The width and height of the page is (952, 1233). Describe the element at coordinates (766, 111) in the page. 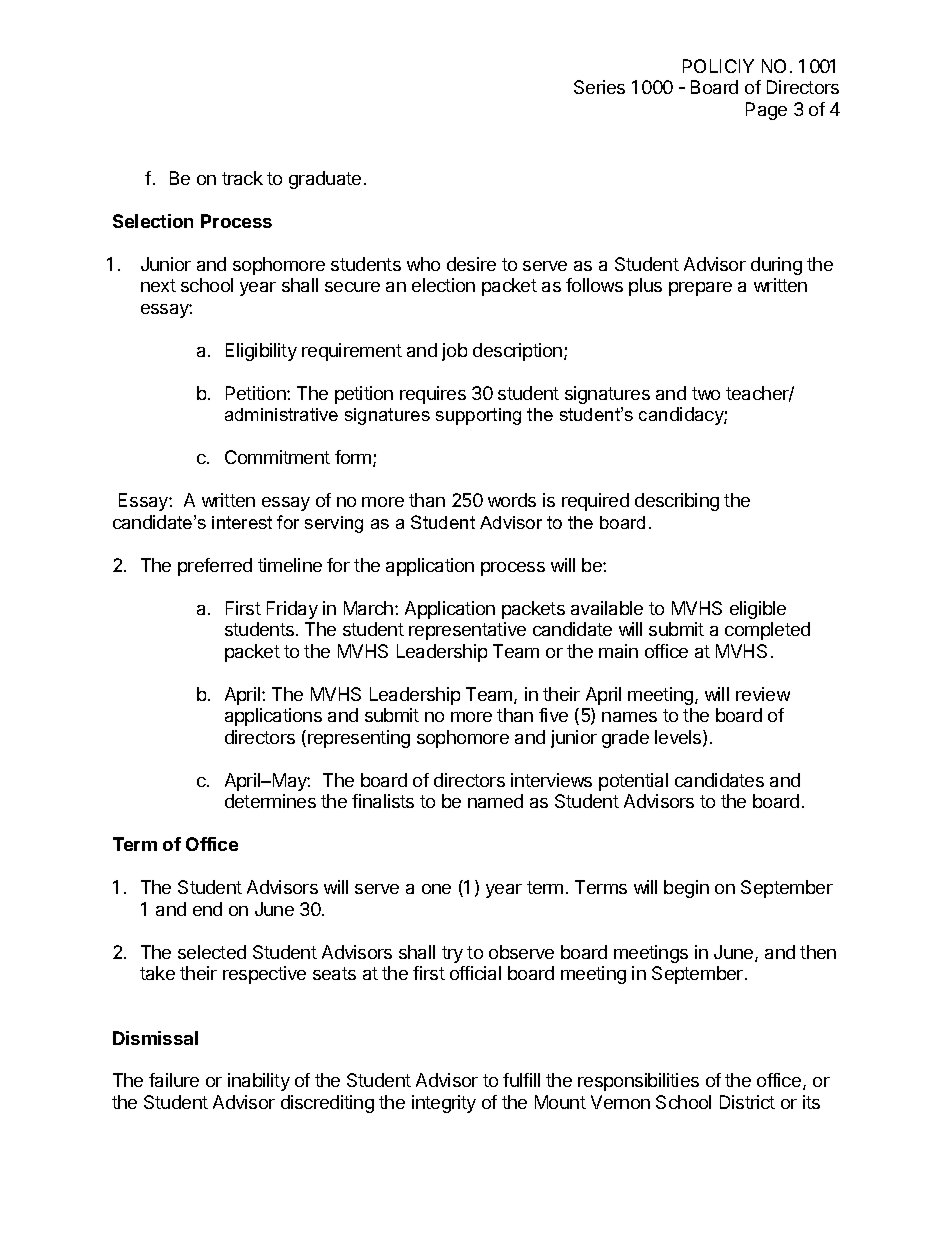

I see `Page` at that location.
